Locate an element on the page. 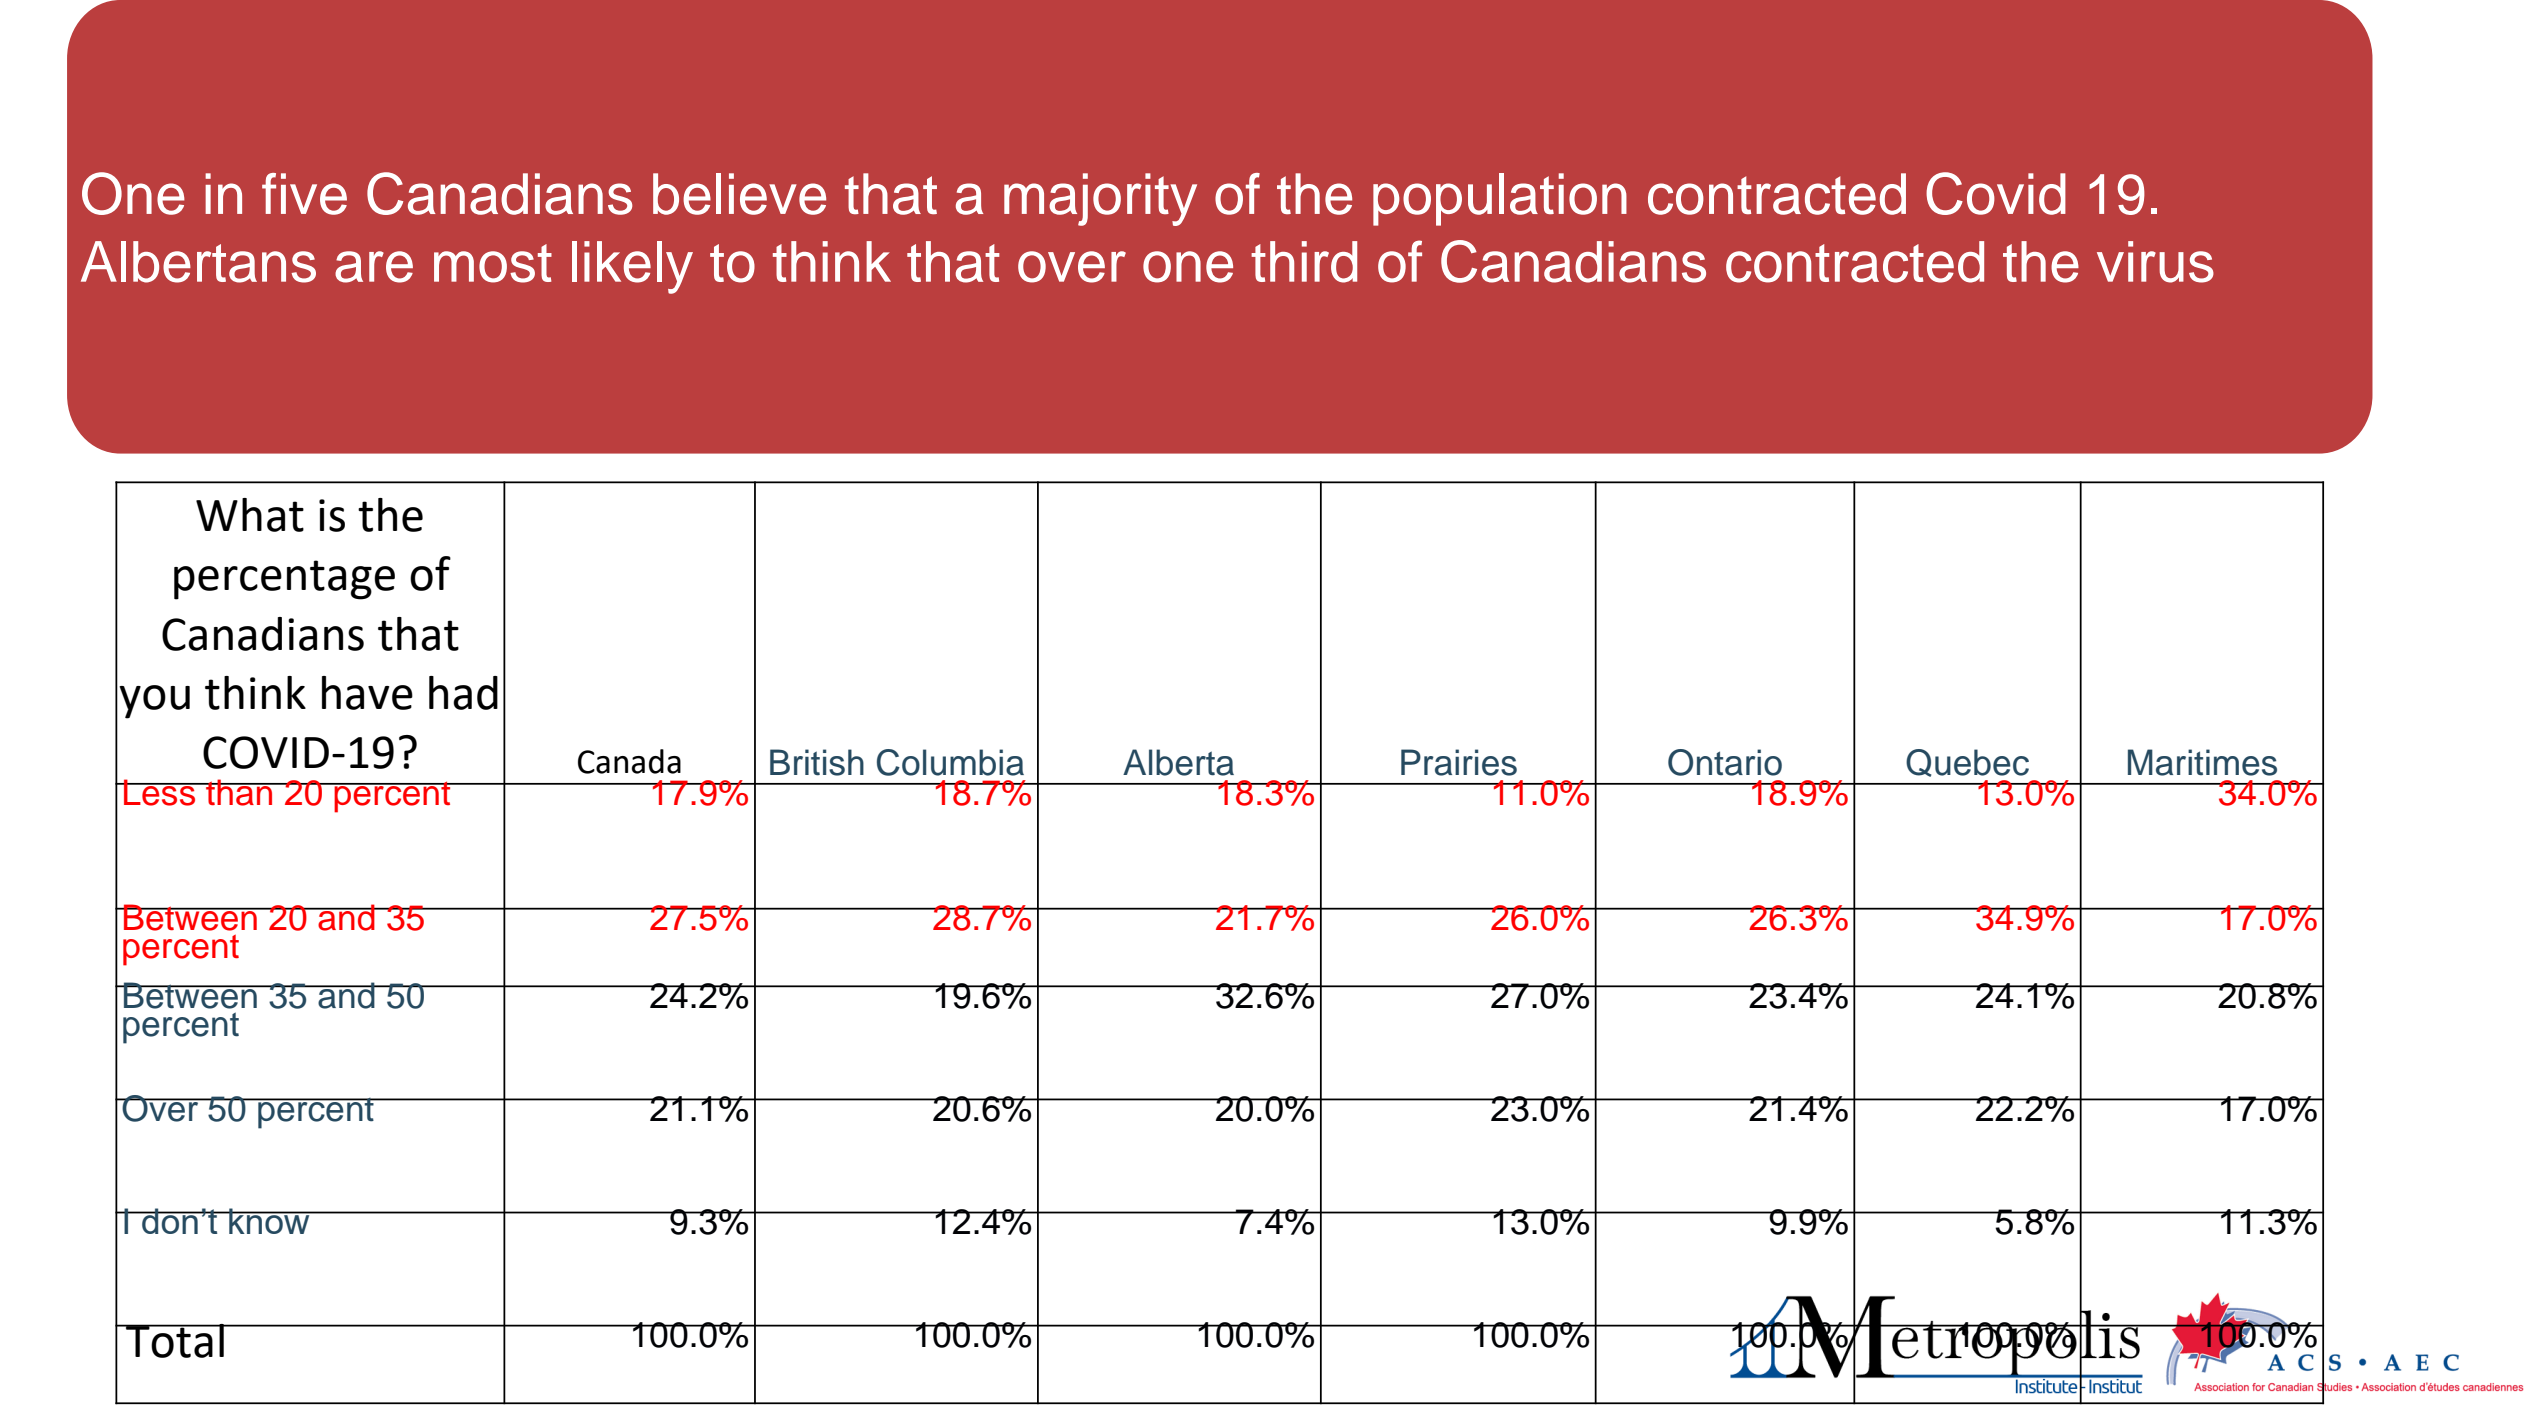  Quebec is located at coordinates (1967, 763).
